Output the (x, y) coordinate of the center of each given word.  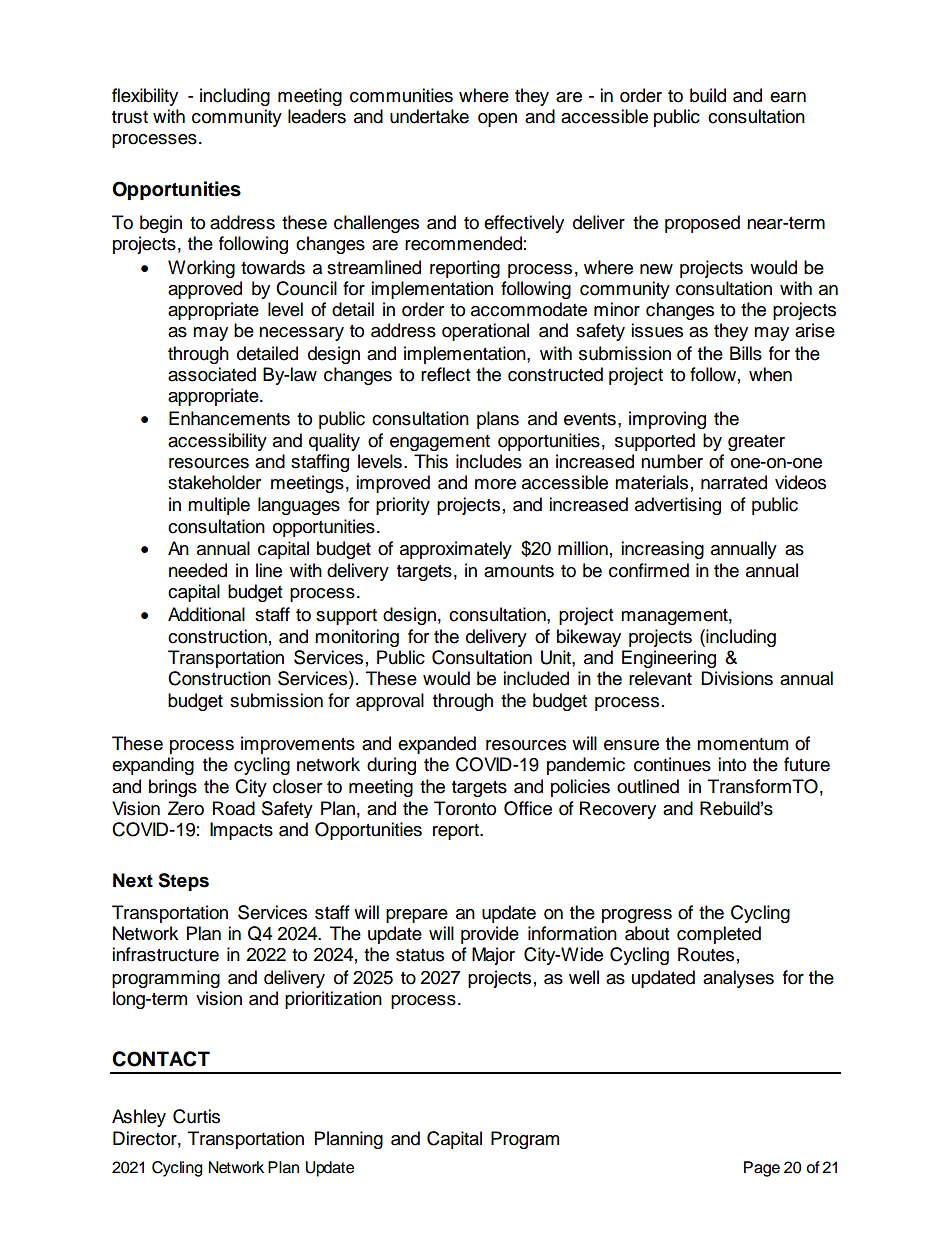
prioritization (333, 1000)
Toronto (465, 808)
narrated (734, 482)
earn (788, 97)
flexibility (145, 97)
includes (489, 461)
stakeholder (214, 482)
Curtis (196, 1116)
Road (234, 808)
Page (762, 1169)
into (732, 764)
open (497, 120)
